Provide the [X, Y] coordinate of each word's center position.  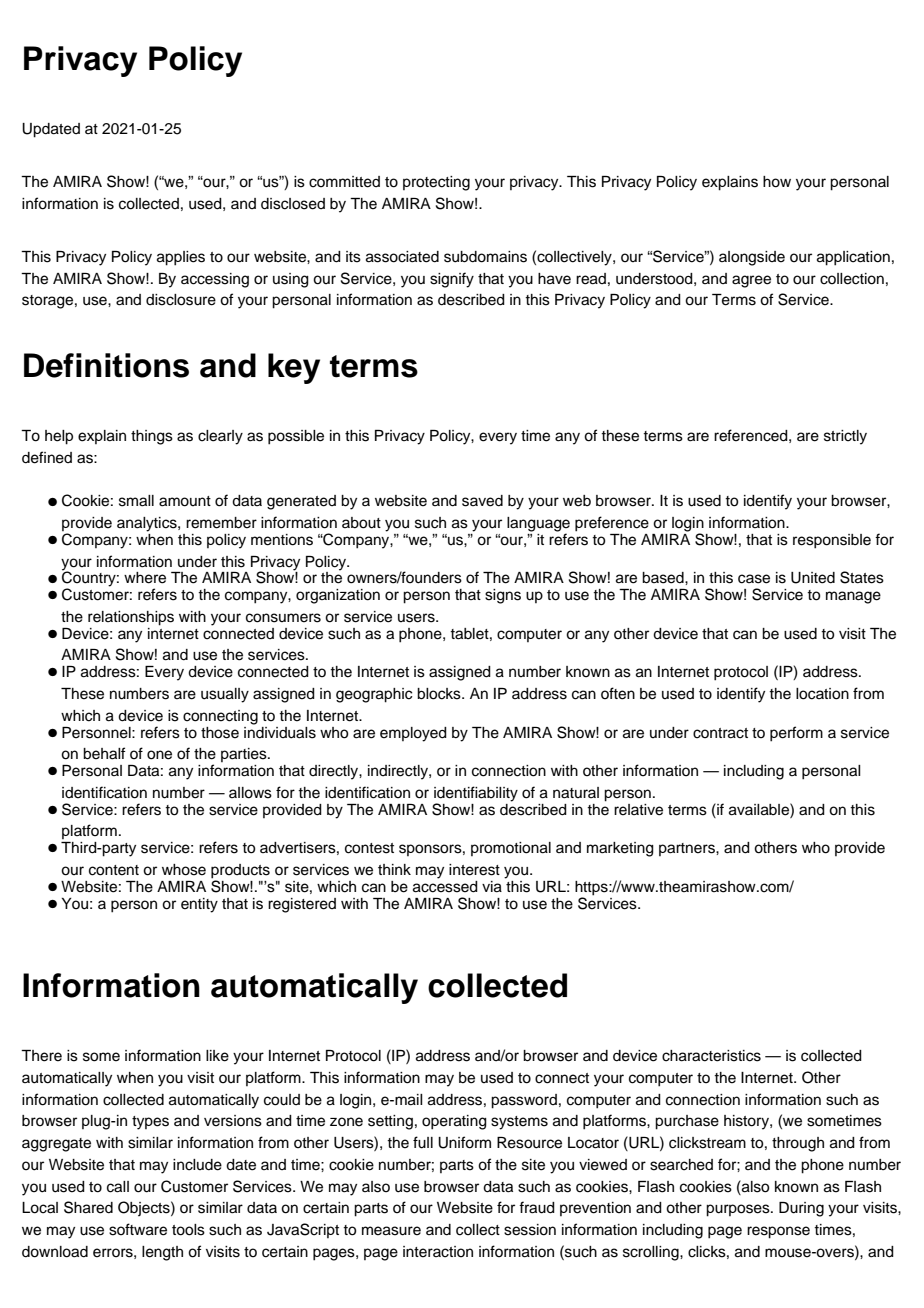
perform [796, 734]
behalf [104, 753]
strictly [845, 437]
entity [199, 905]
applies [181, 258]
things [152, 437]
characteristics [711, 1056]
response [778, 1232]
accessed [445, 885]
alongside [752, 258]
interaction [438, 1252]
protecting [436, 183]
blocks [440, 694]
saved [482, 501]
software [138, 1229]
